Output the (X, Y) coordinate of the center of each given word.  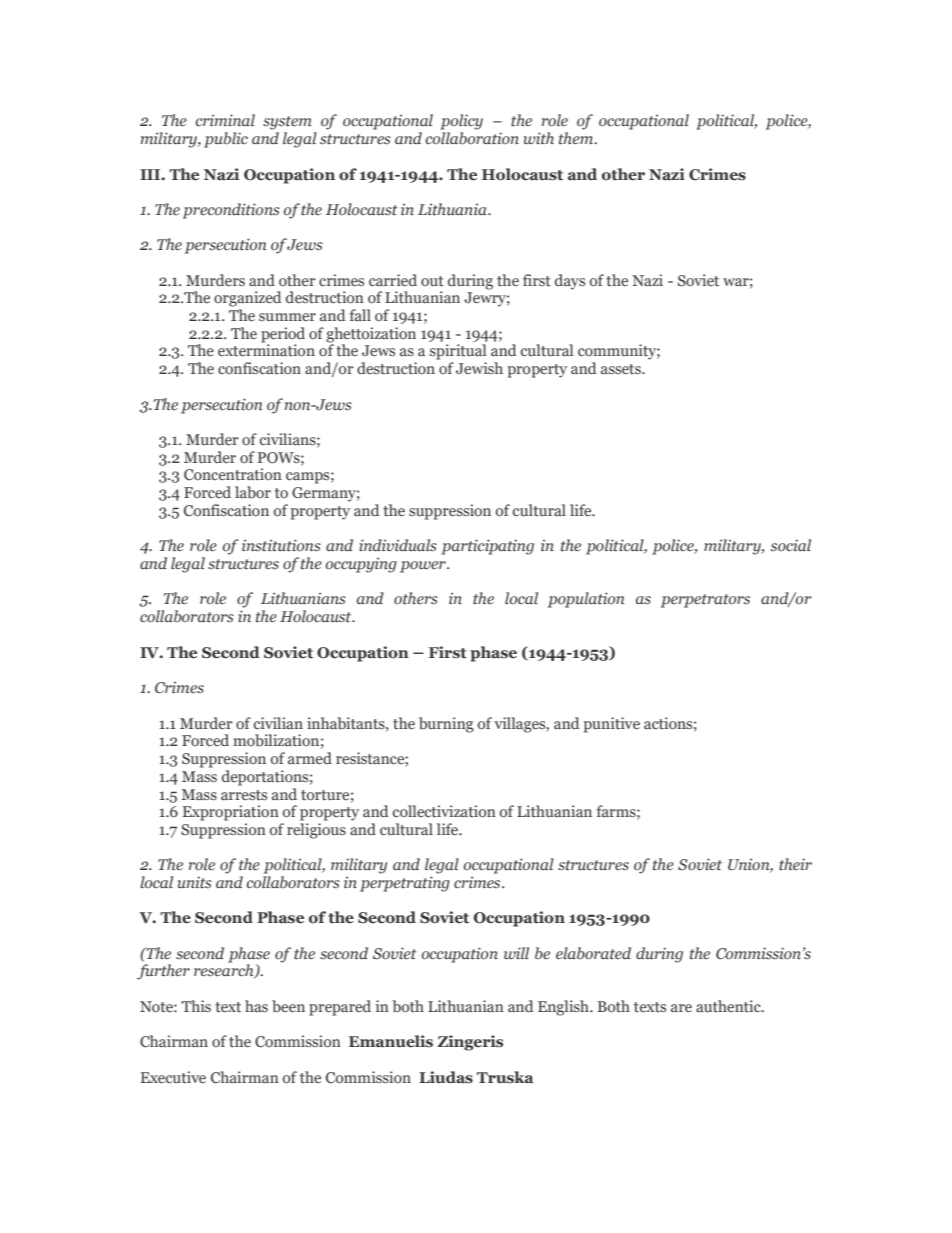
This (196, 1006)
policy (461, 122)
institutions (281, 545)
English (564, 1008)
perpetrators (705, 601)
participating (487, 547)
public (226, 140)
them (577, 138)
